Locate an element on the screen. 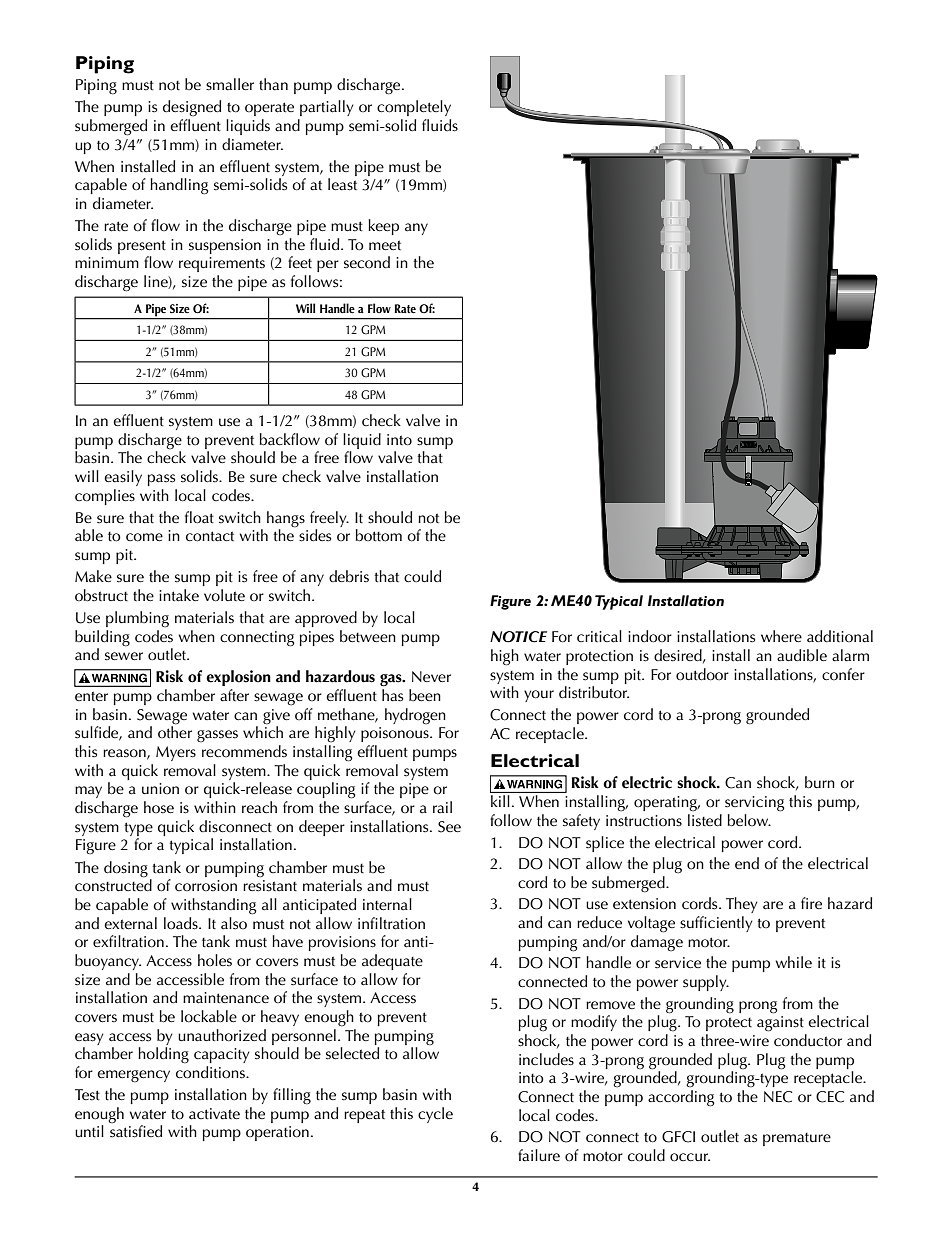  keep is located at coordinates (383, 227).
